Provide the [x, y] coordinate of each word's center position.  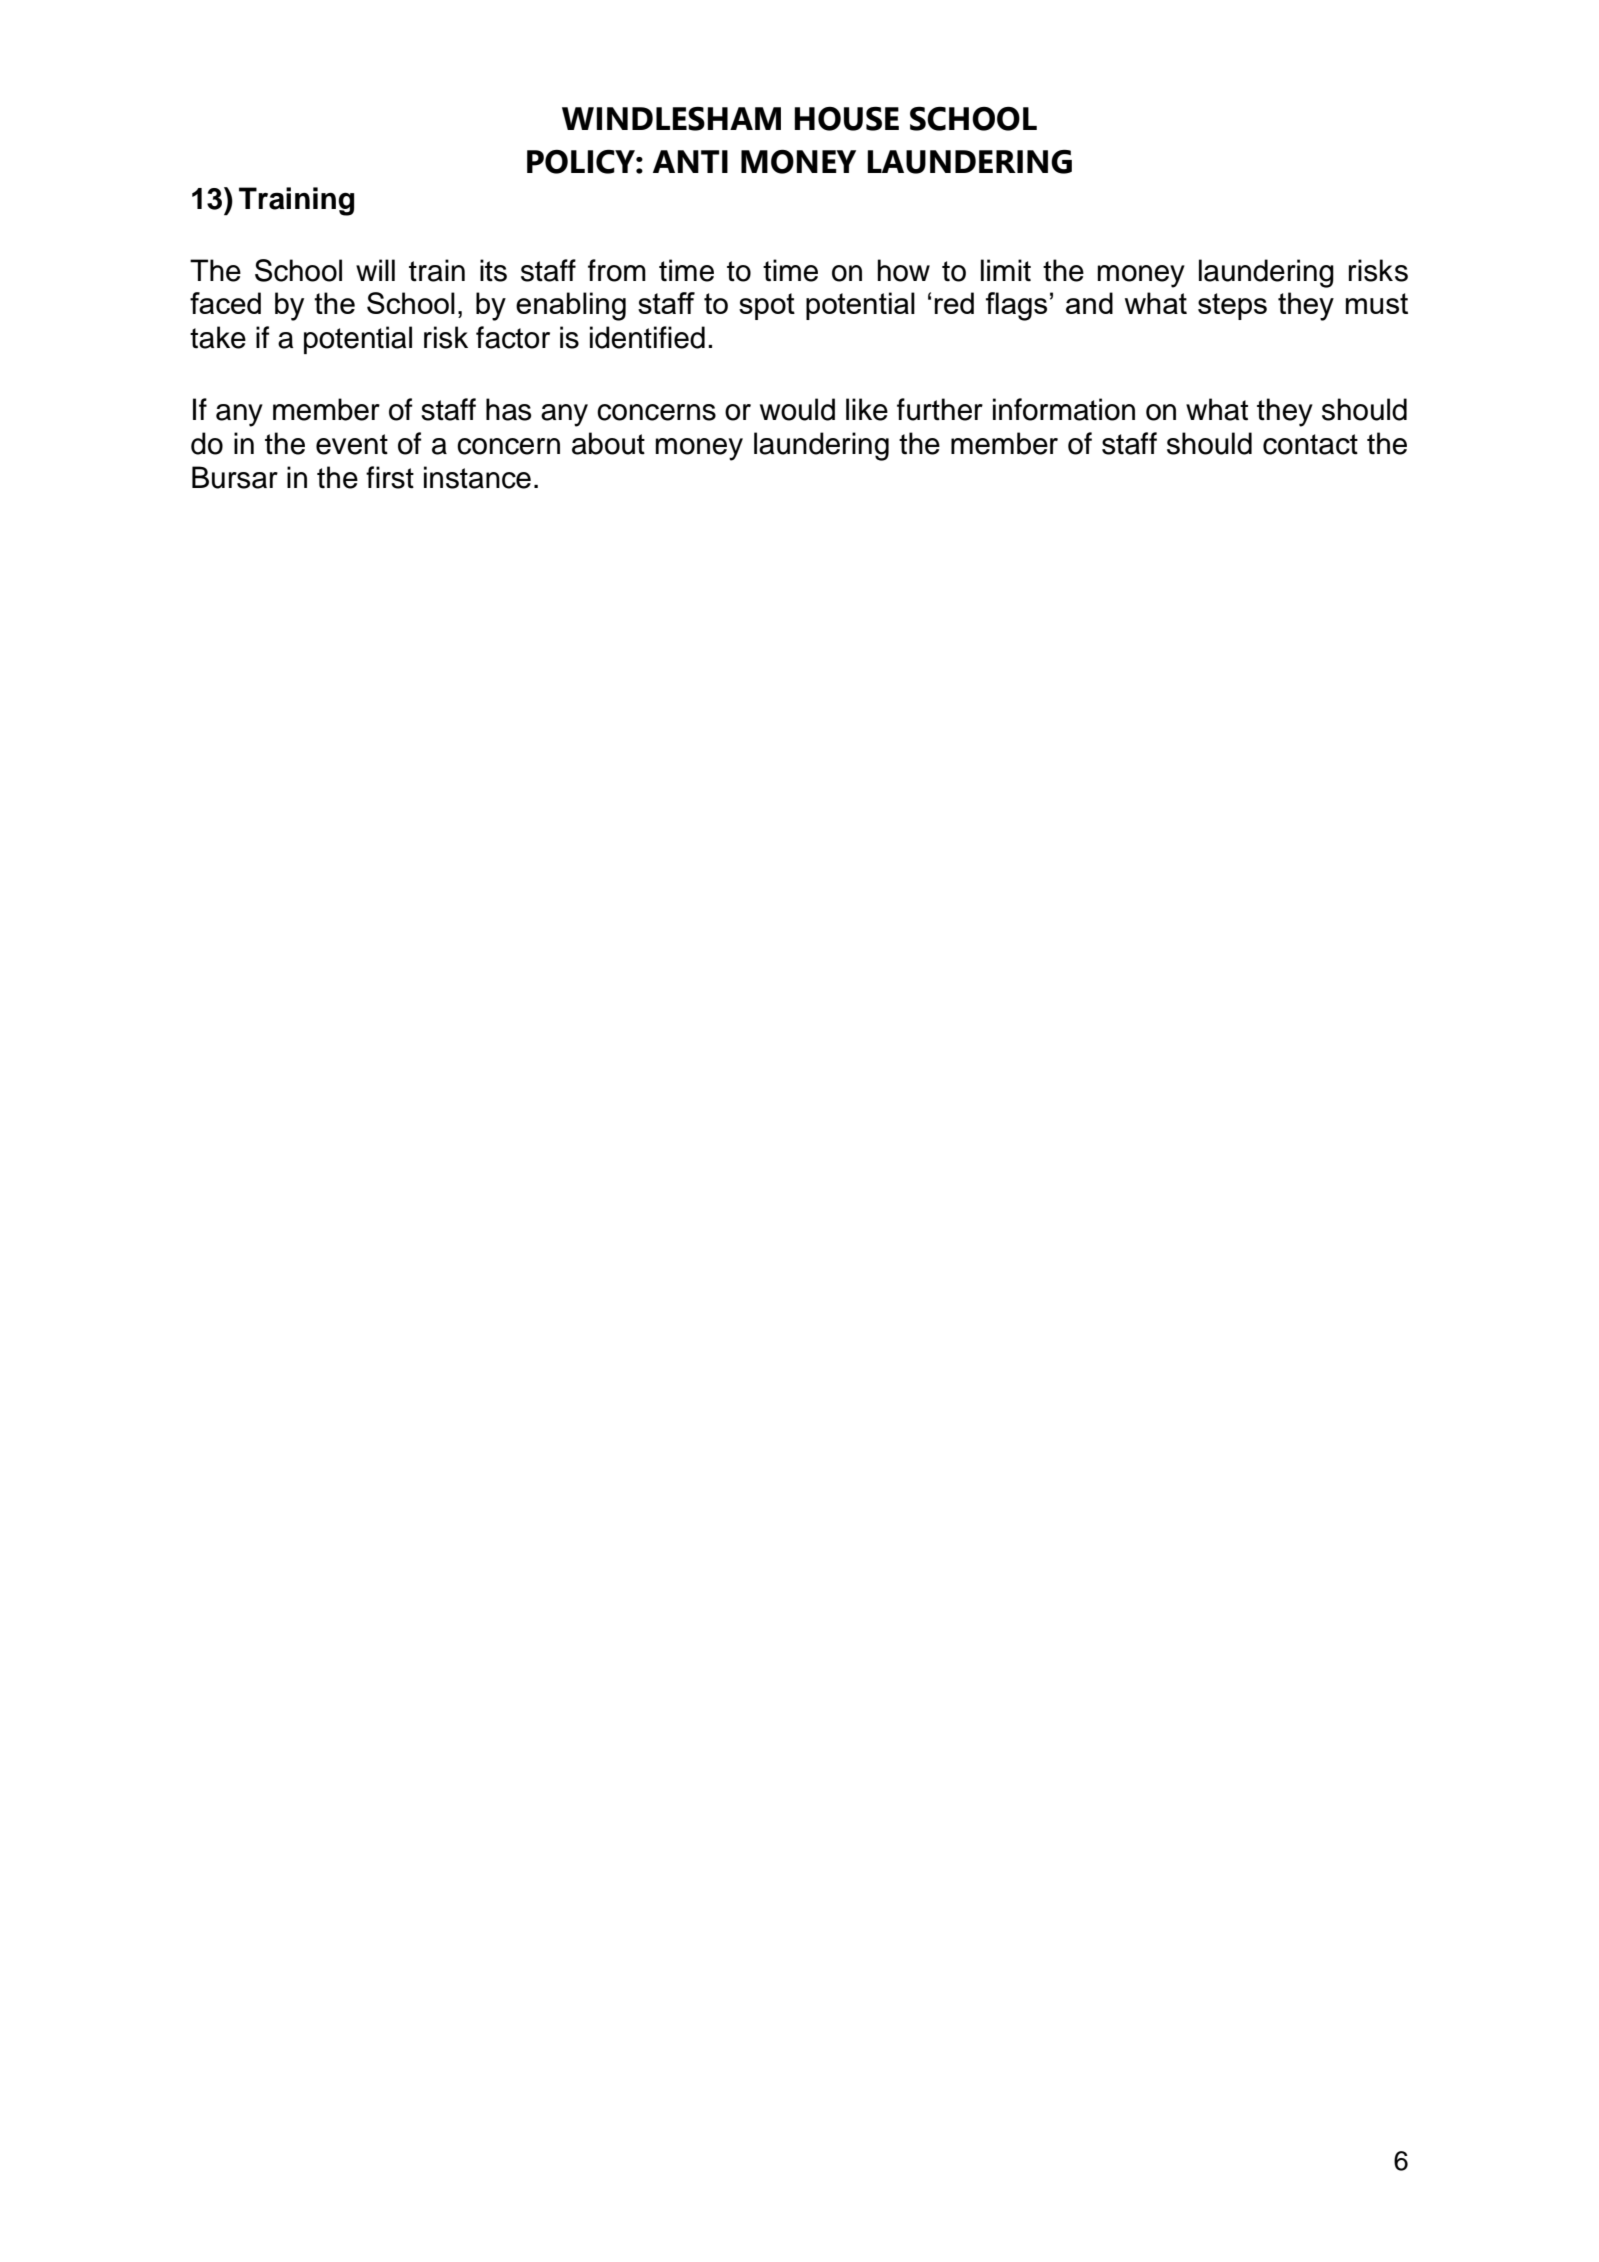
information [1064, 409]
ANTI [690, 161]
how [903, 270]
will [375, 270]
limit [1006, 270]
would [797, 409]
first [390, 477]
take [218, 337]
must [1377, 303]
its [493, 270]
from [617, 270]
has [508, 409]
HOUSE [846, 119]
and [1089, 303]
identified [647, 337]
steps [1232, 306]
